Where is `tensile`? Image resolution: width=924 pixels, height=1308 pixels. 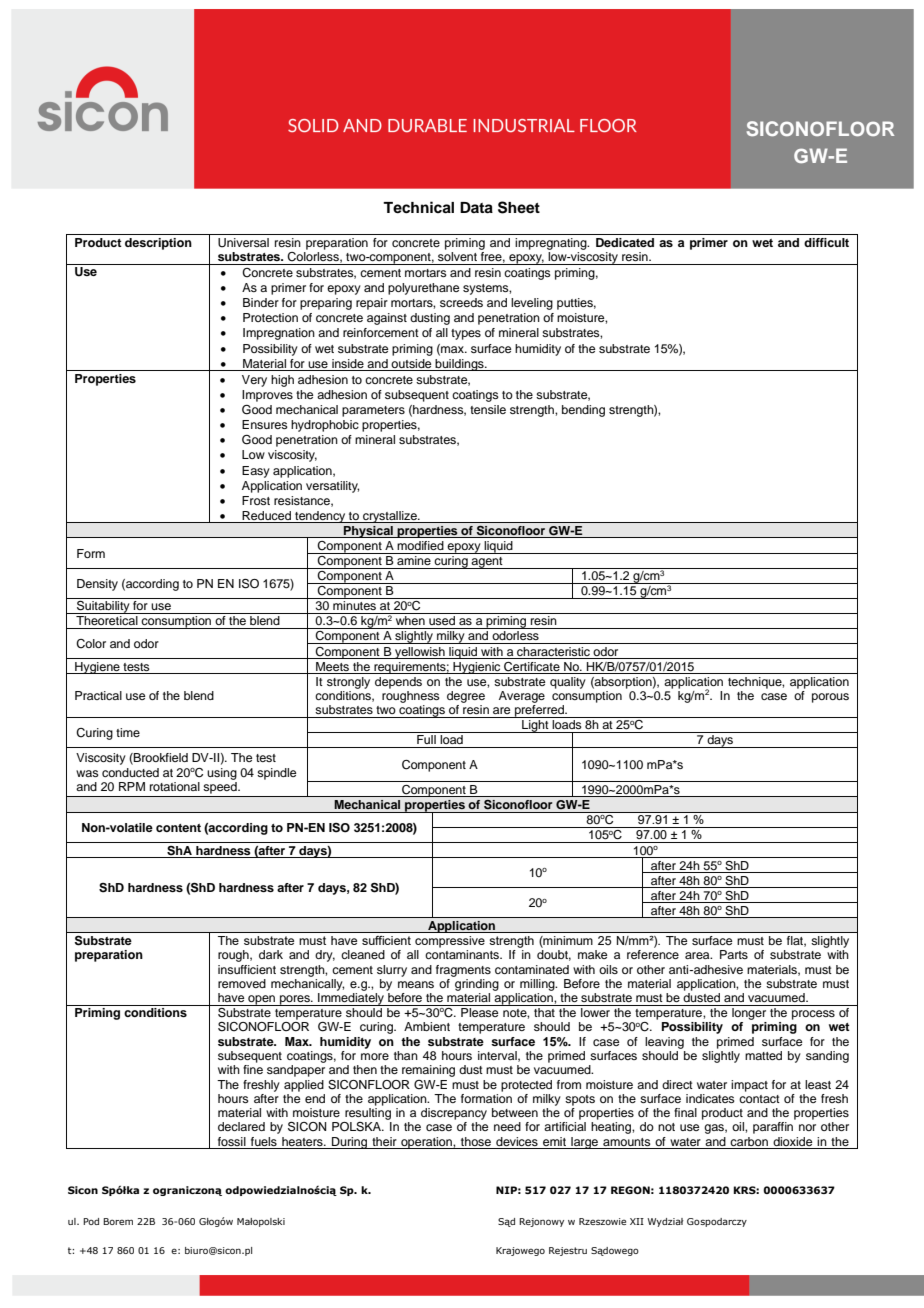 tensile is located at coordinates (488, 409).
